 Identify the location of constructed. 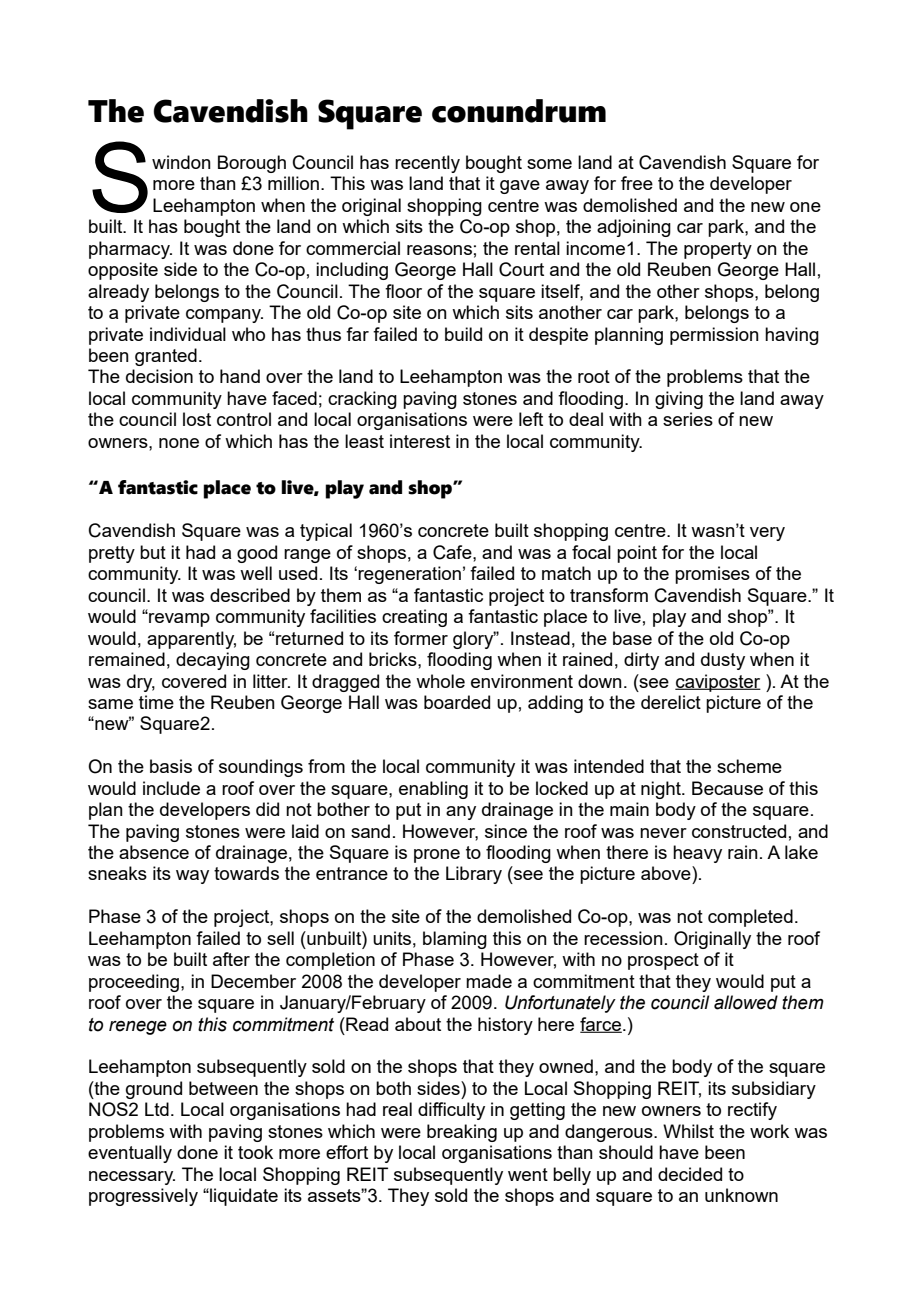
(739, 831).
